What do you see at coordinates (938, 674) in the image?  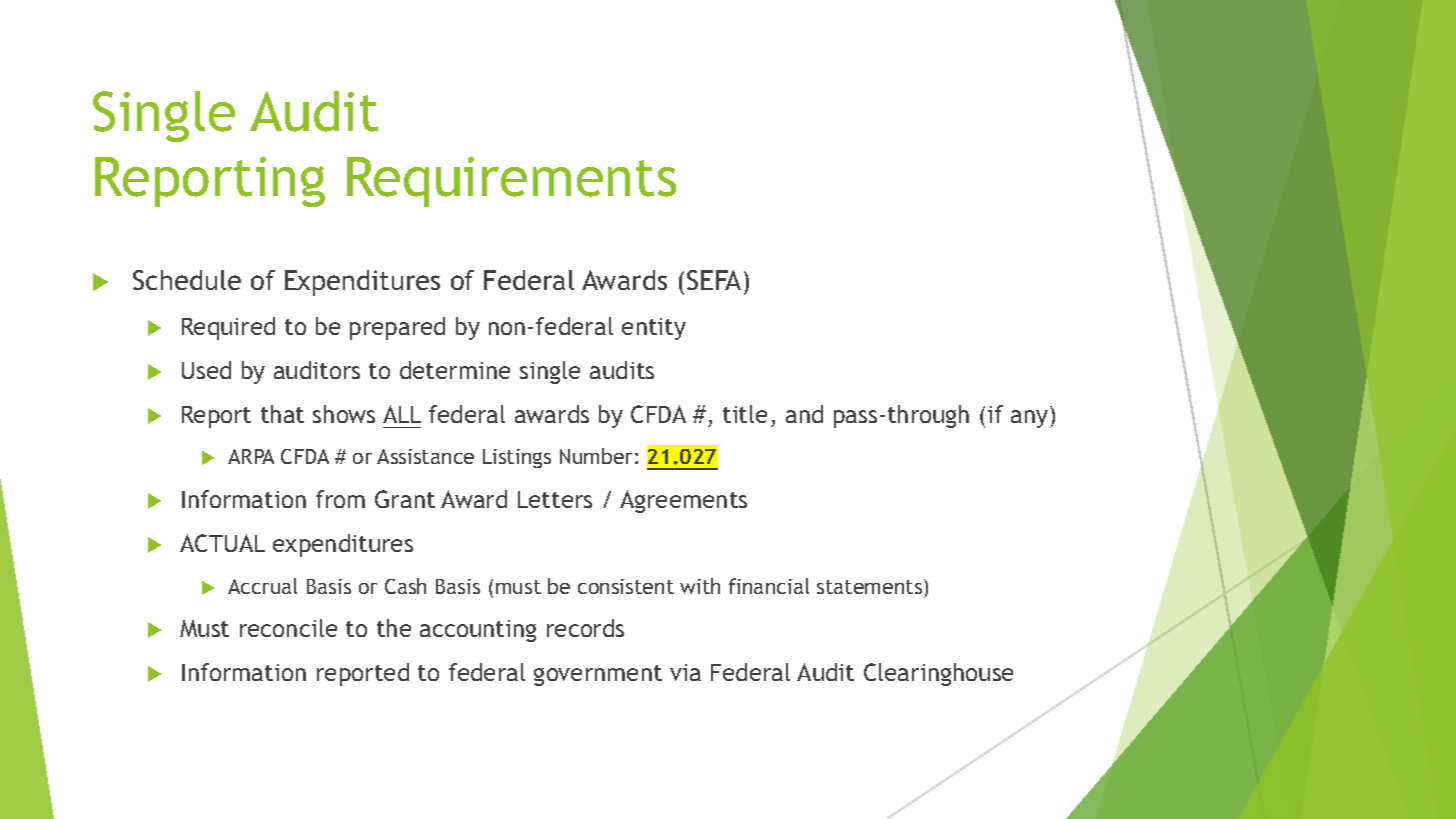 I see `Clearinghouse` at bounding box center [938, 674].
